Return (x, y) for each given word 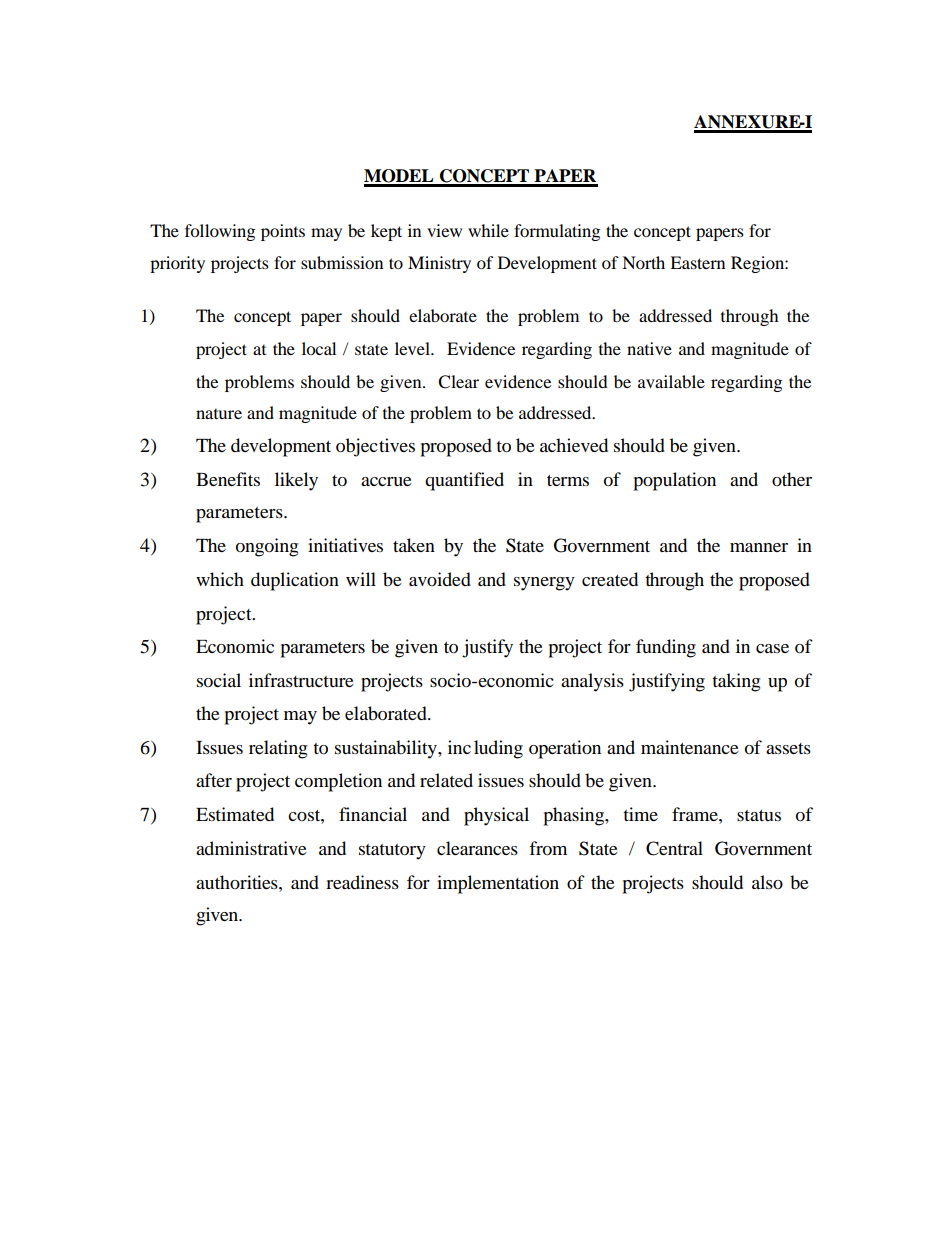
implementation (498, 884)
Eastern (697, 262)
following (220, 232)
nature (219, 414)
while (488, 230)
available (671, 381)
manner (759, 547)
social (219, 680)
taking (736, 682)
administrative (251, 848)
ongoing (267, 547)
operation (565, 749)
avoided (440, 579)
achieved (574, 445)
